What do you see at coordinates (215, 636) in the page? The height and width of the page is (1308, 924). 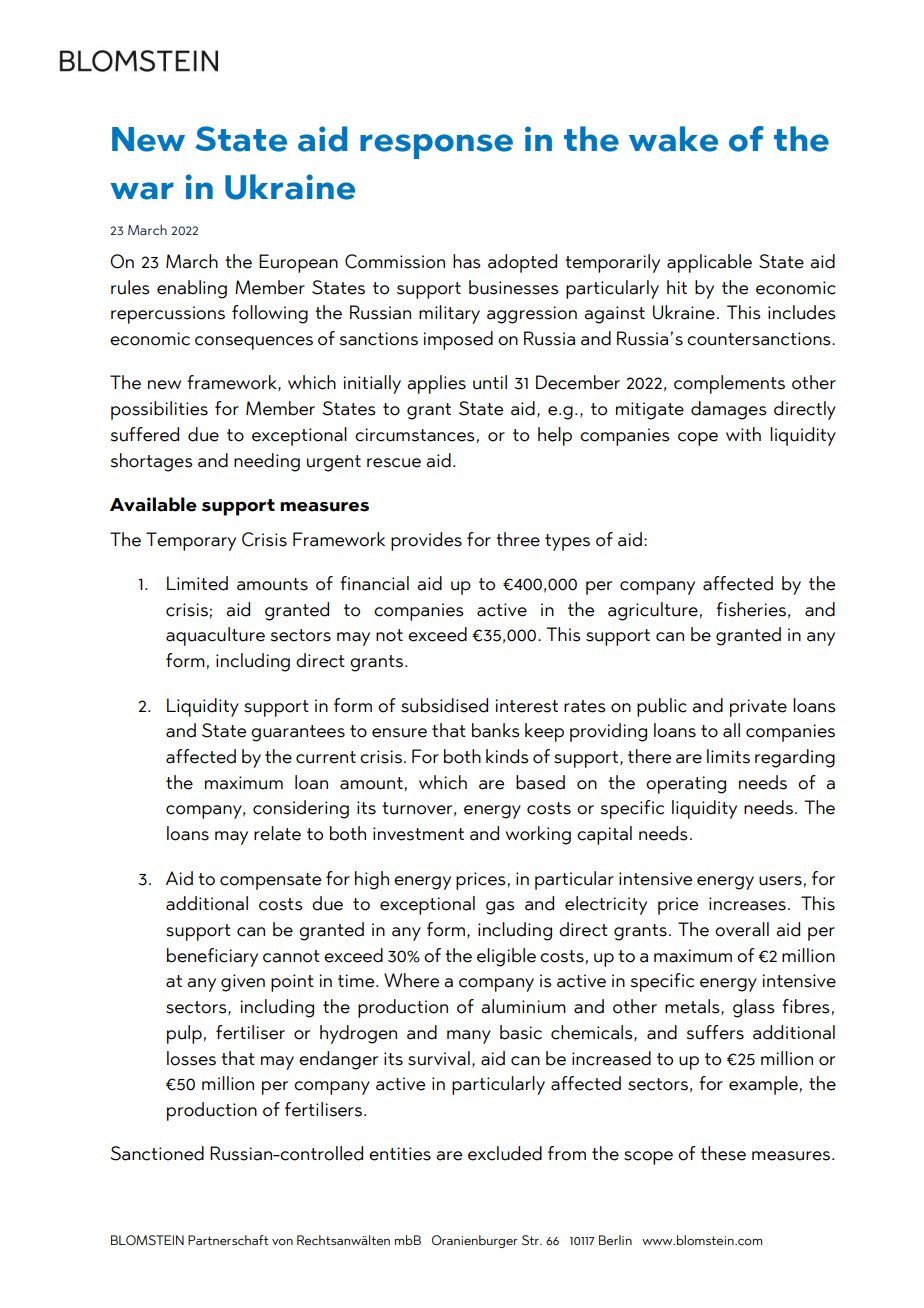 I see `aquaculture` at bounding box center [215, 636].
